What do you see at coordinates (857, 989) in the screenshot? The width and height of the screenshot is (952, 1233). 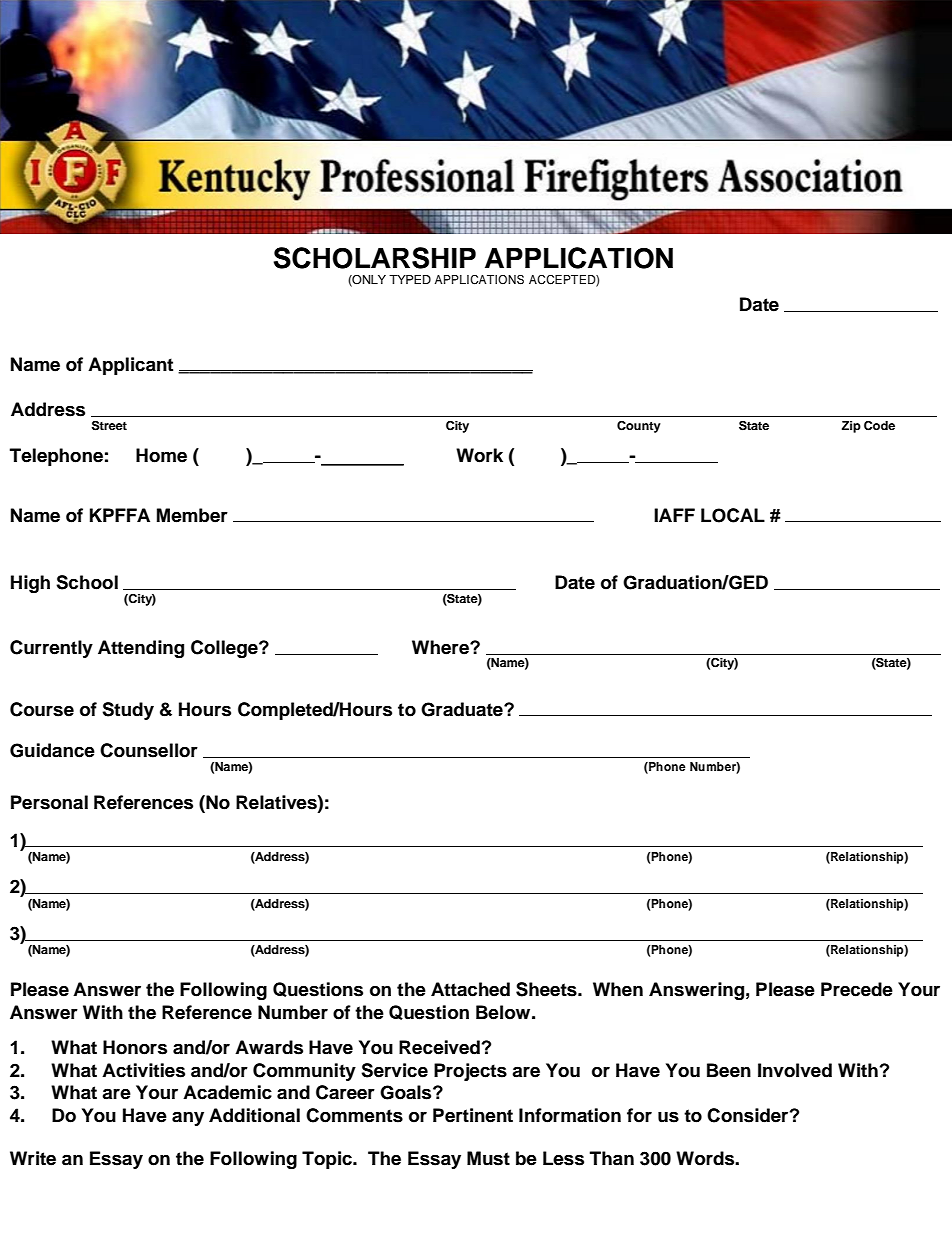 I see `Precede` at bounding box center [857, 989].
